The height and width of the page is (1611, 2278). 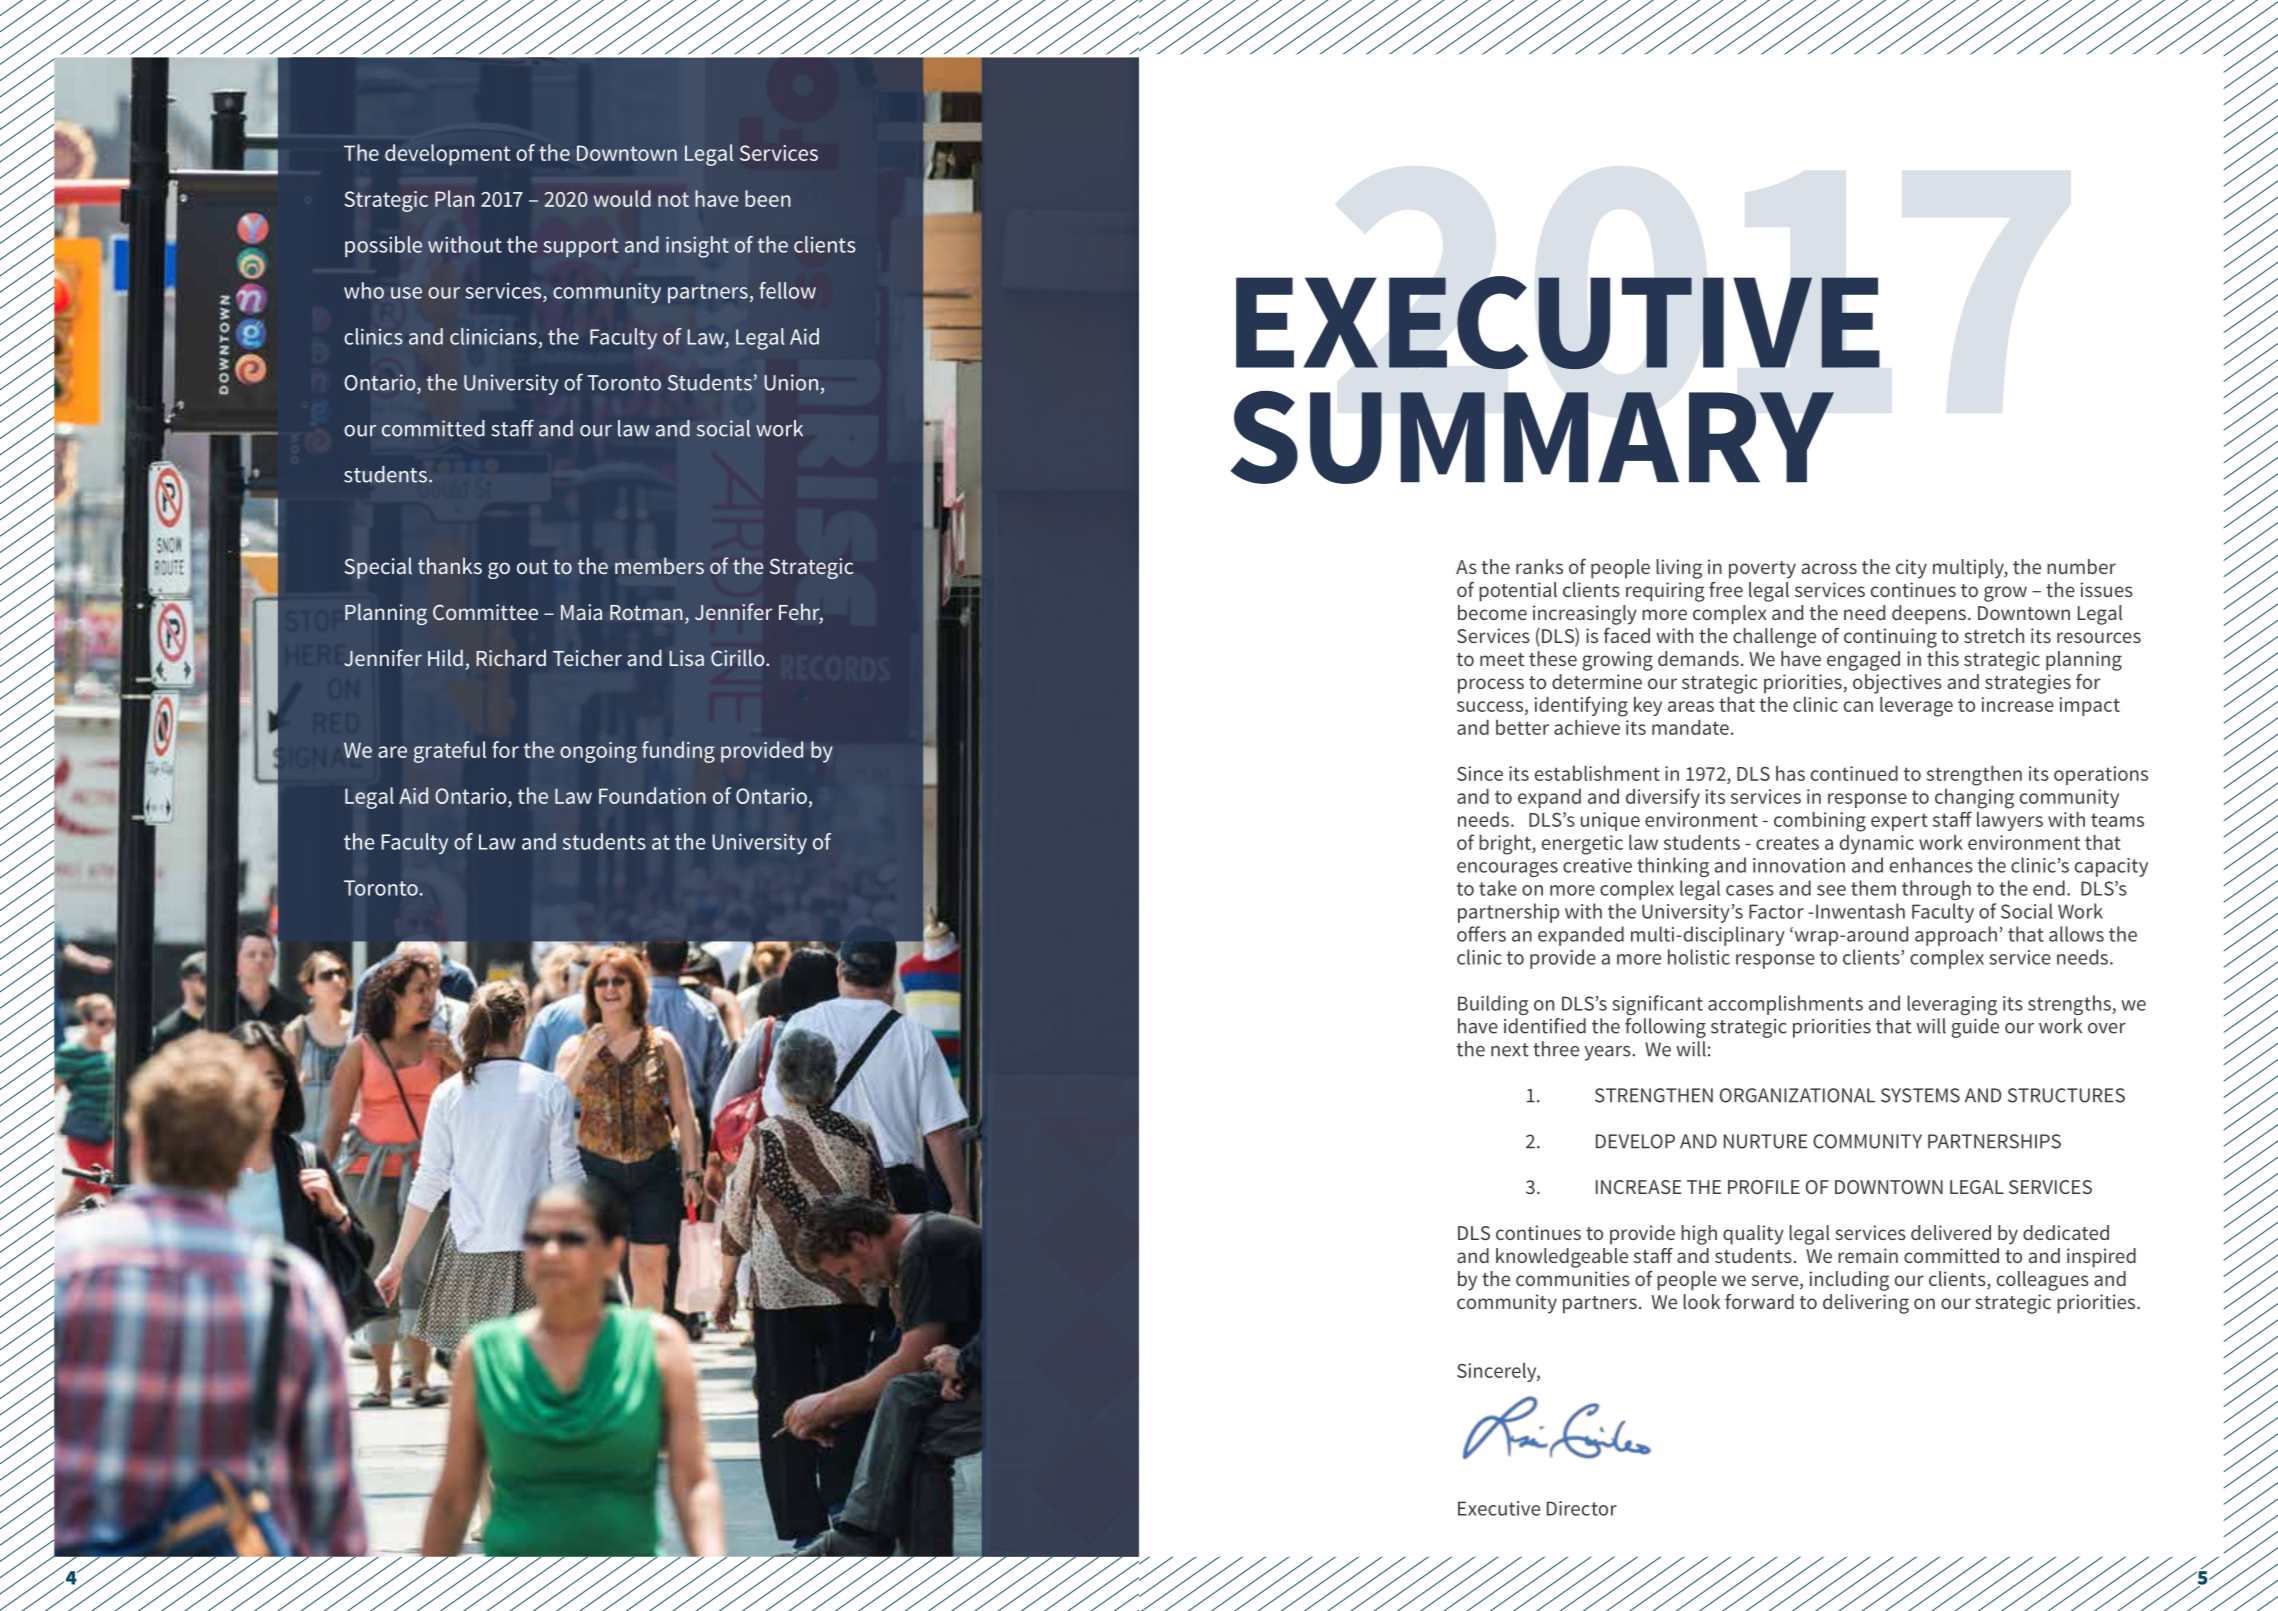 I want to click on fellow, so click(x=787, y=290).
